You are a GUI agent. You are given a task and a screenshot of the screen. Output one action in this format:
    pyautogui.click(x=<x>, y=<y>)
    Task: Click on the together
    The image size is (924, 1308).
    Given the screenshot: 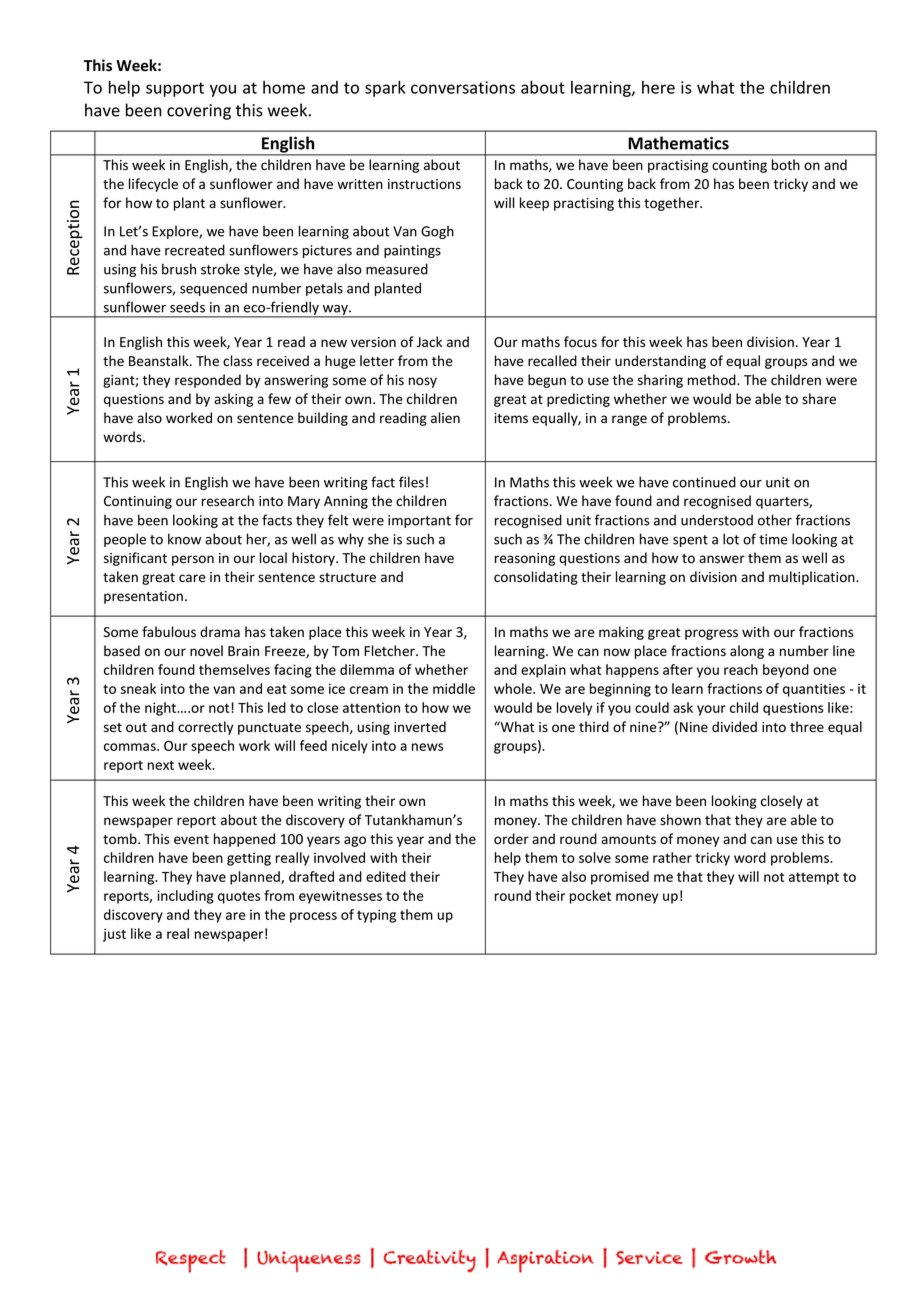 What is the action you would take?
    pyautogui.click(x=673, y=204)
